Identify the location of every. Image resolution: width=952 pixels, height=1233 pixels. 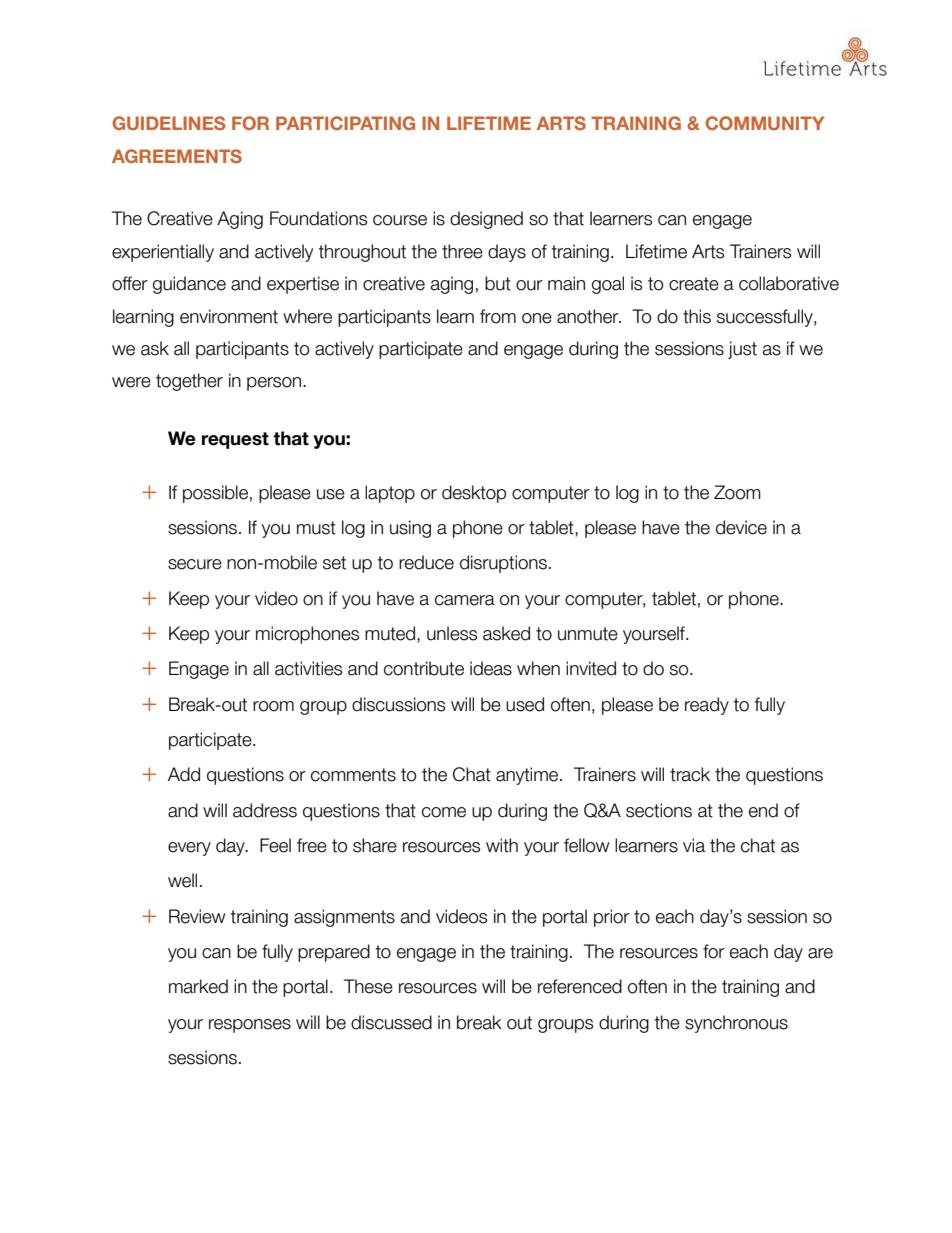
(189, 849).
